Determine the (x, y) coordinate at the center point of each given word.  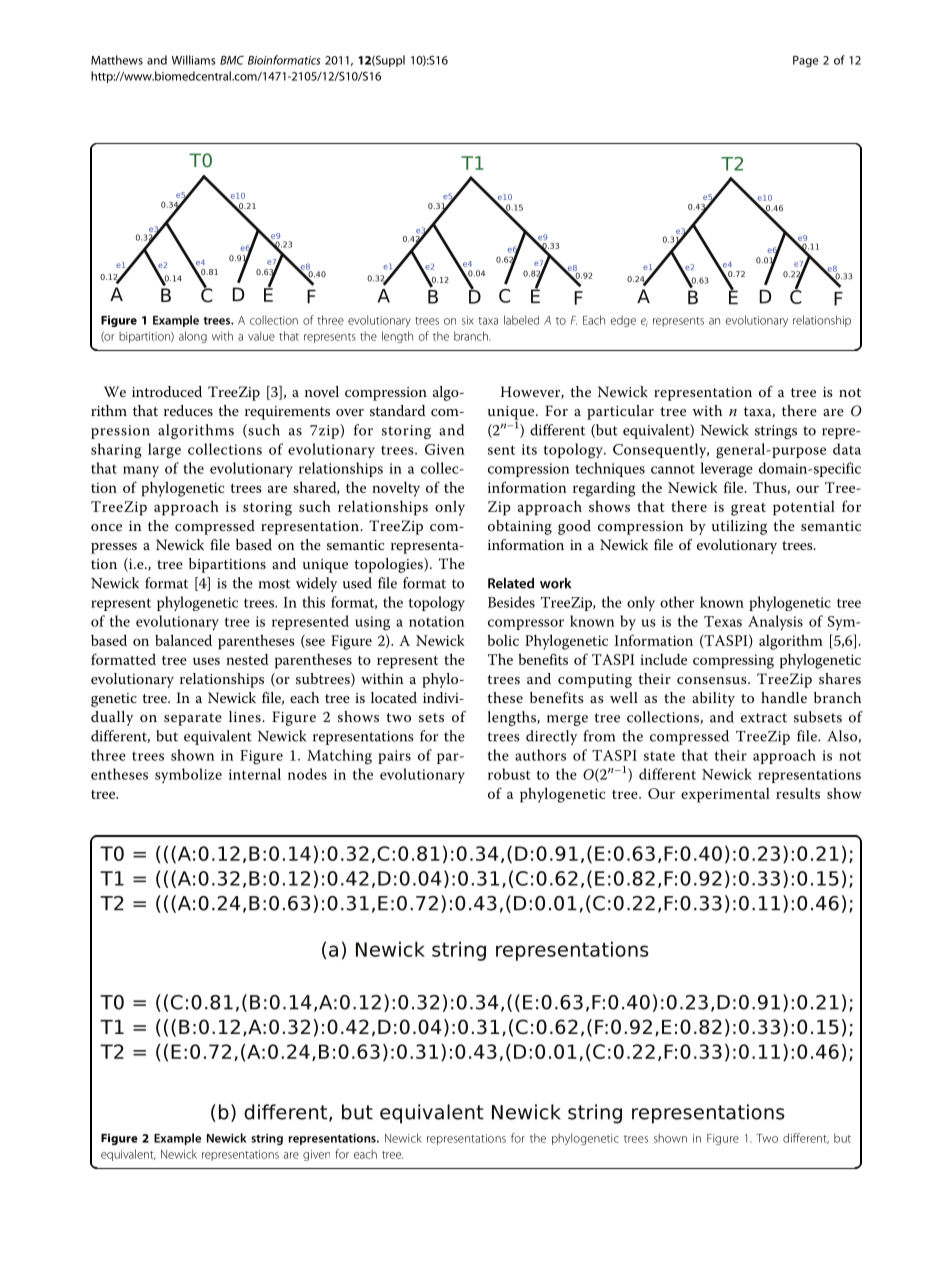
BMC (232, 60)
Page (805, 61)
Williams (193, 60)
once (106, 527)
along (193, 337)
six (468, 320)
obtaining (520, 527)
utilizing (739, 527)
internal (255, 774)
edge (623, 321)
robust (509, 774)
